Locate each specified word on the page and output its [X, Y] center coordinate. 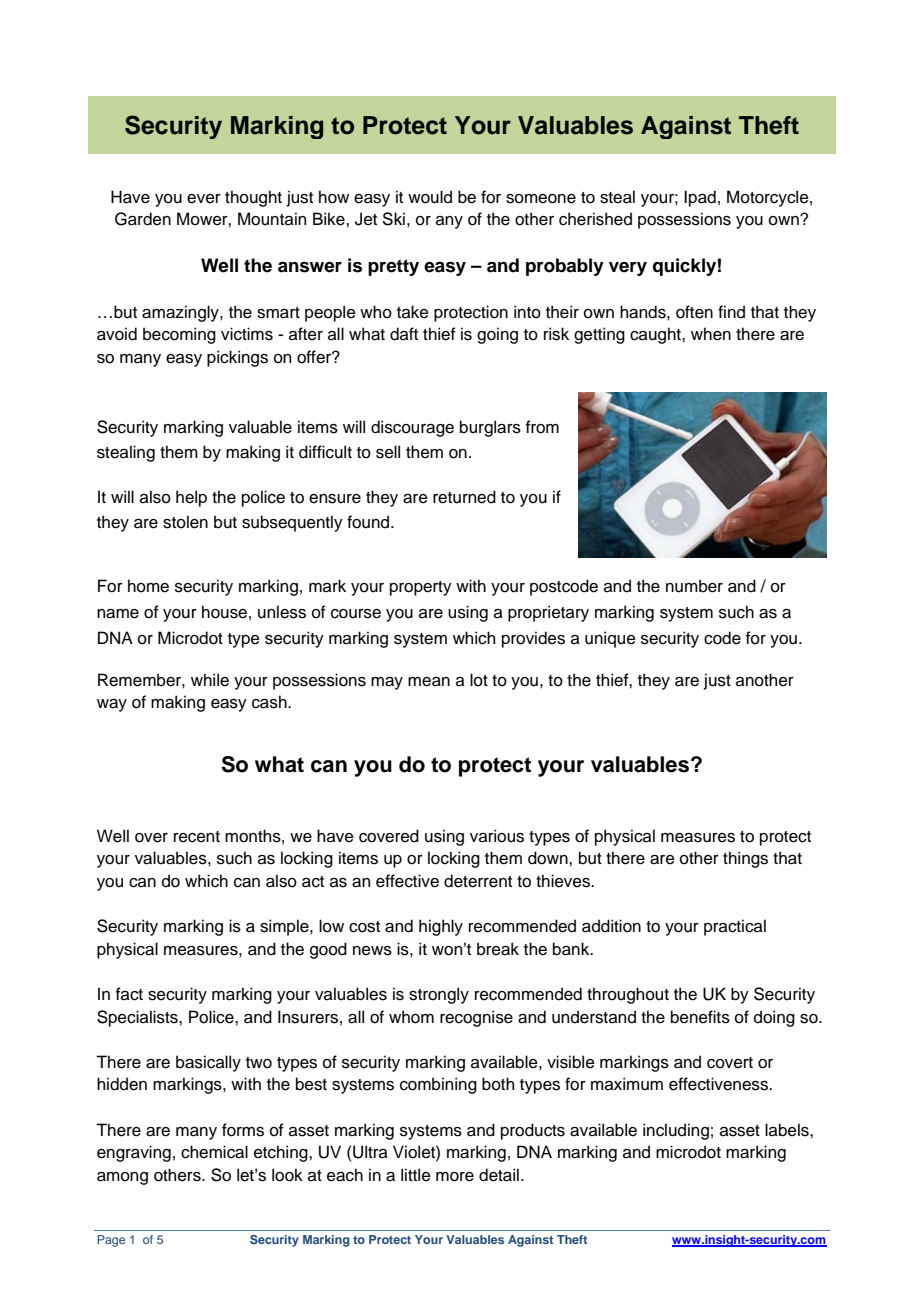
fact [129, 994]
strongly [439, 995]
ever [204, 199]
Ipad [700, 198]
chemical [214, 1152]
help [191, 498]
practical [735, 927]
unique [610, 639]
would [430, 197]
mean [429, 682]
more [455, 1177]
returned [464, 497]
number [694, 586]
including [676, 1131]
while [210, 680]
